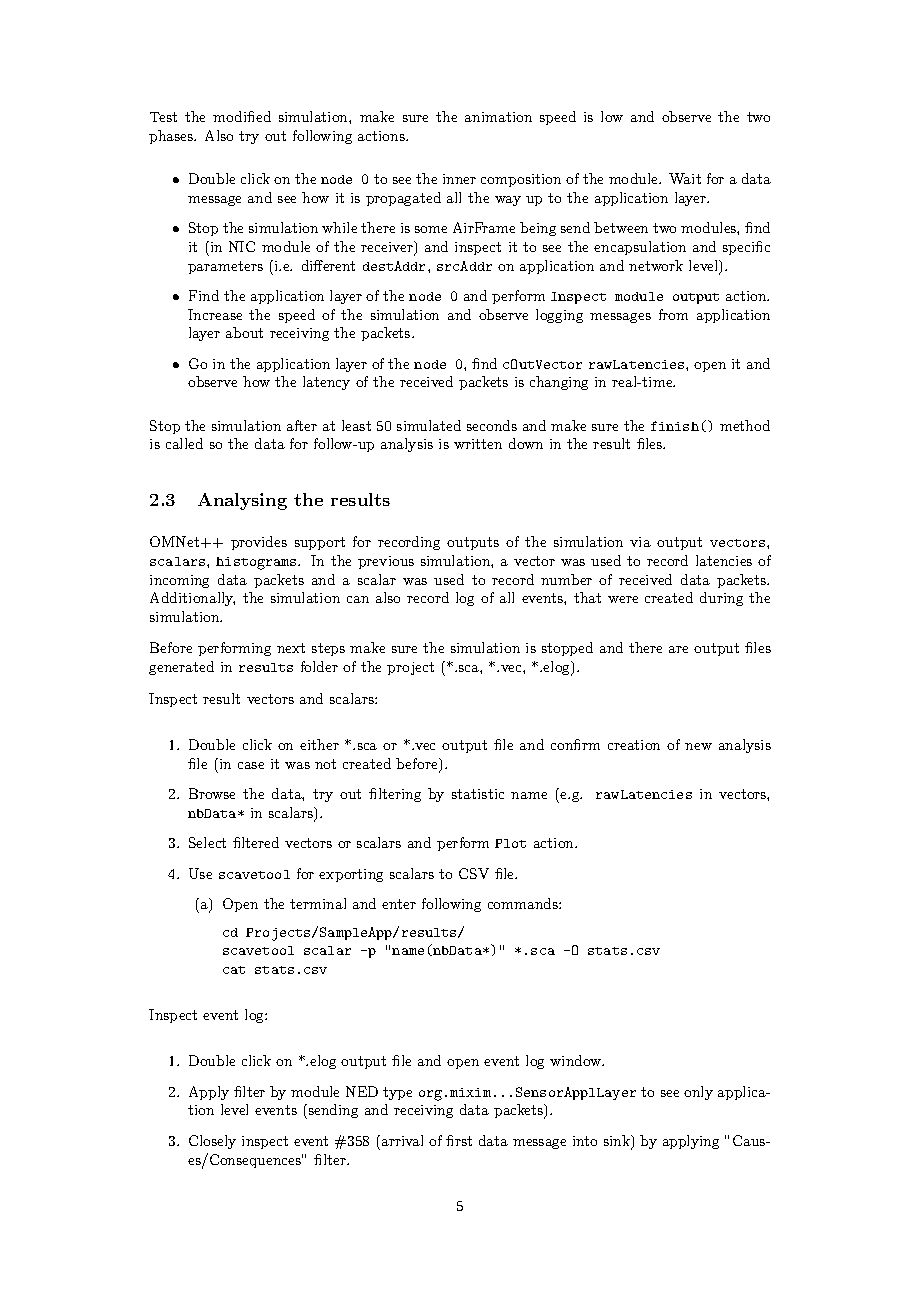 The width and height of the screenshot is (924, 1308). What do you see at coordinates (698, 1093) in the screenshot?
I see `only` at bounding box center [698, 1093].
